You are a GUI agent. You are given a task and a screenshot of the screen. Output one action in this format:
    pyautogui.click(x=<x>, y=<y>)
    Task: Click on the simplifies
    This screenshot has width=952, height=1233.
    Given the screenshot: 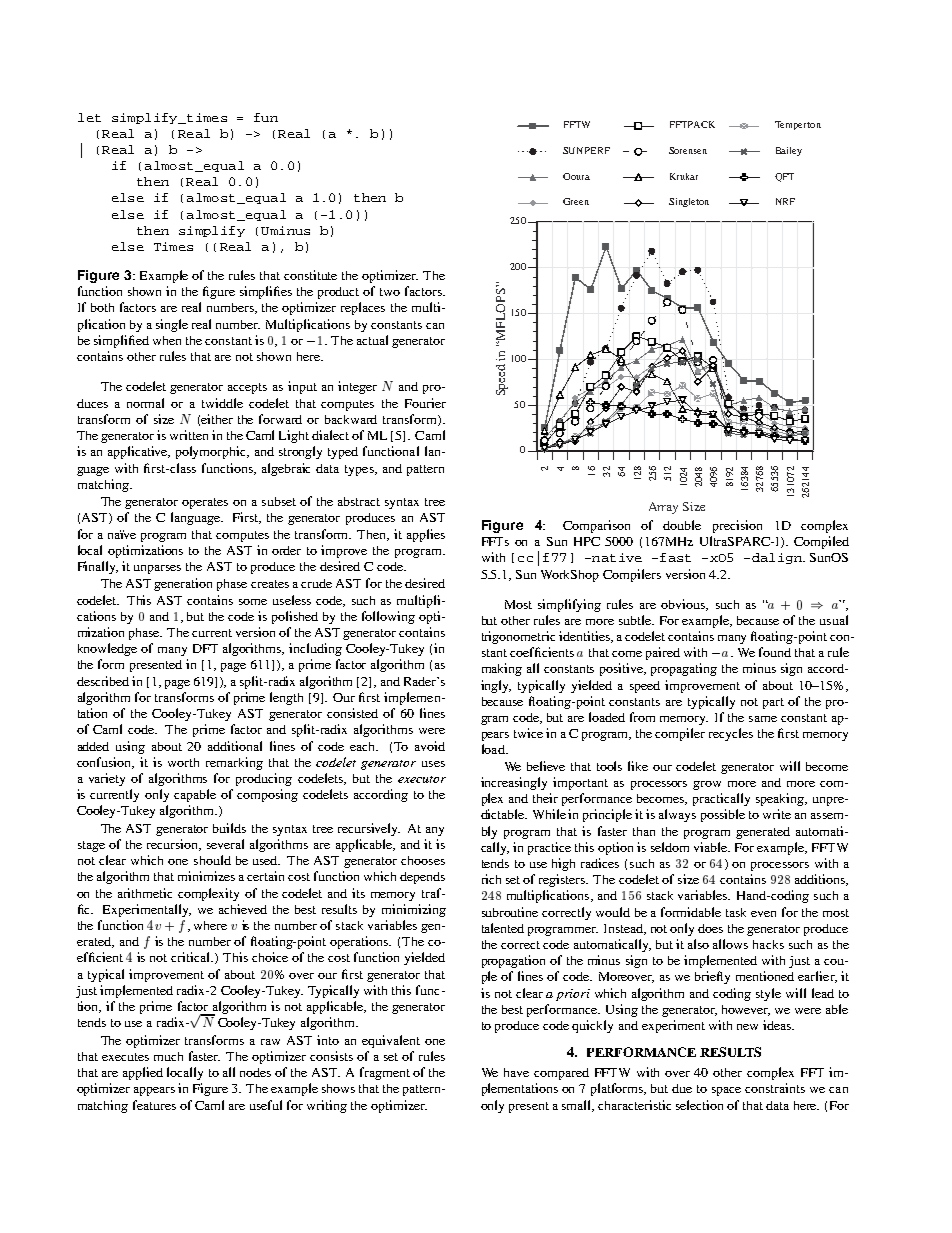 What is the action you would take?
    pyautogui.click(x=266, y=292)
